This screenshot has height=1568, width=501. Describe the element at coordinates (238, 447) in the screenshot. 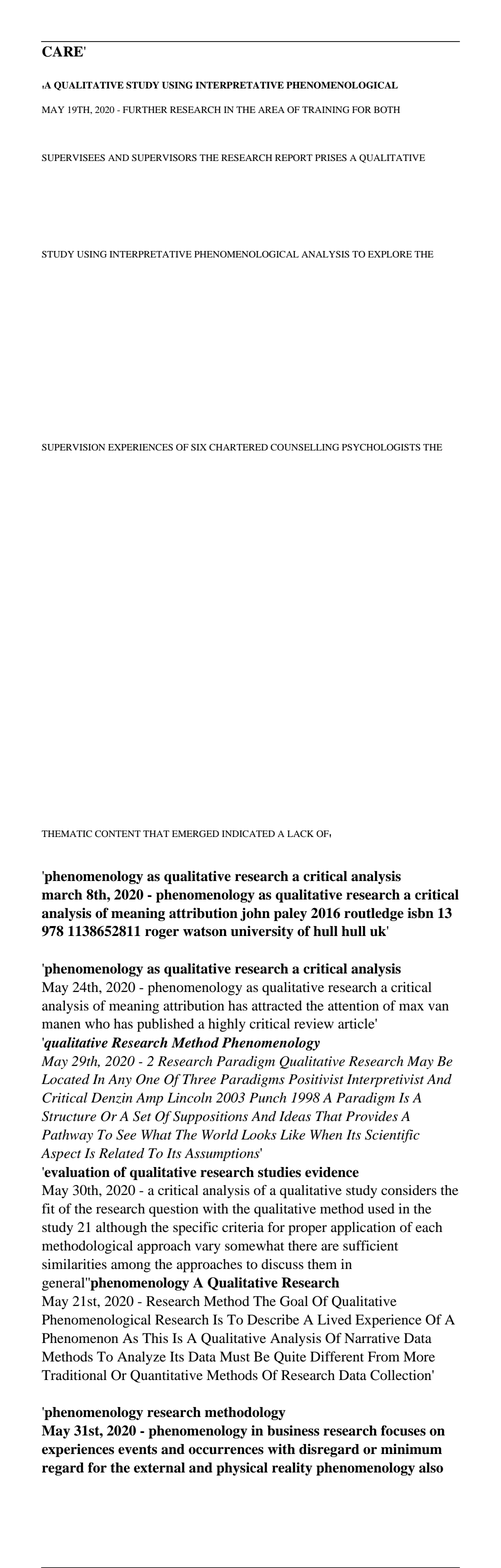

I see `CHARTERED` at that location.
